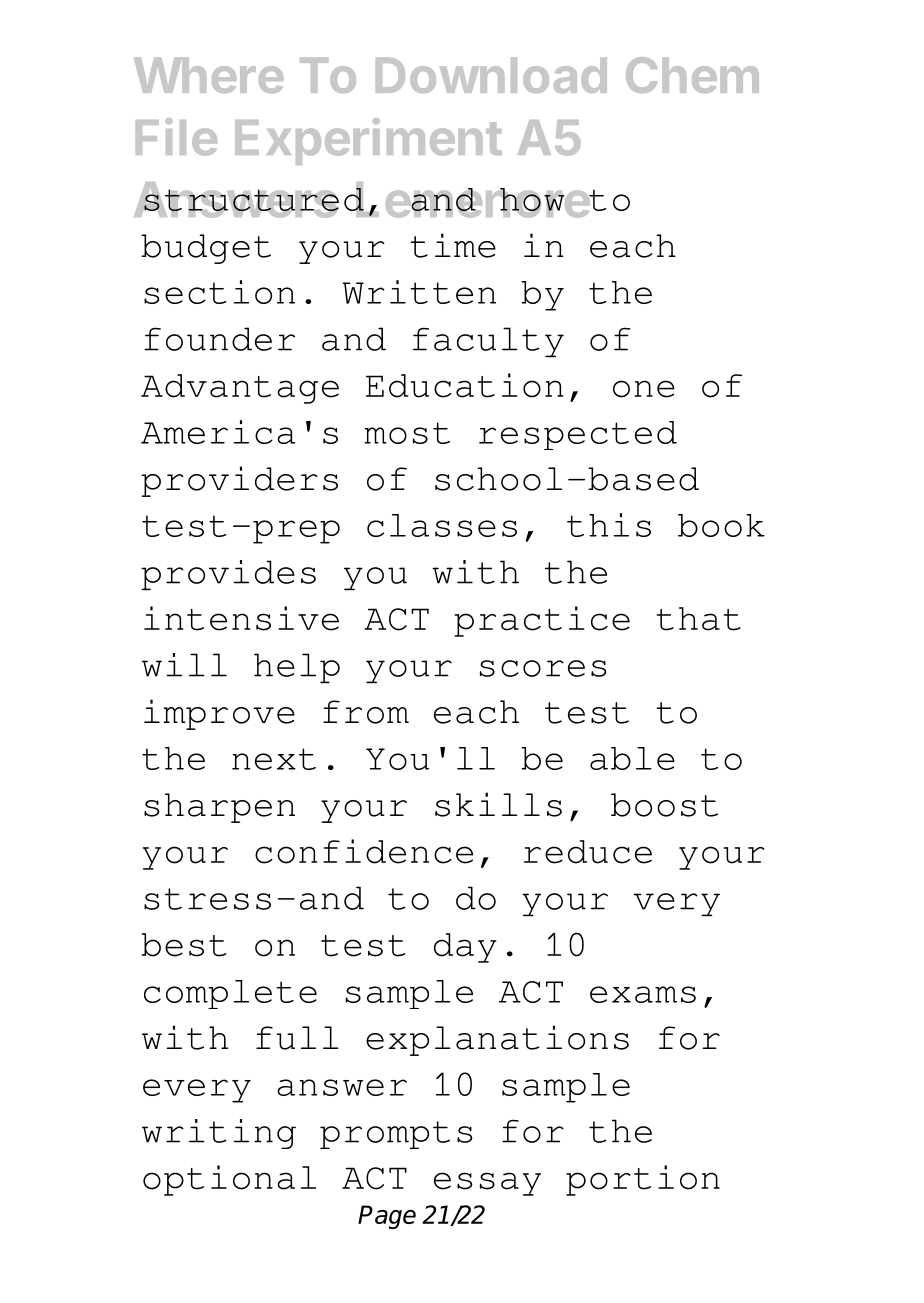 The image size is (924, 1303). I want to click on skills, so click(498, 804).
